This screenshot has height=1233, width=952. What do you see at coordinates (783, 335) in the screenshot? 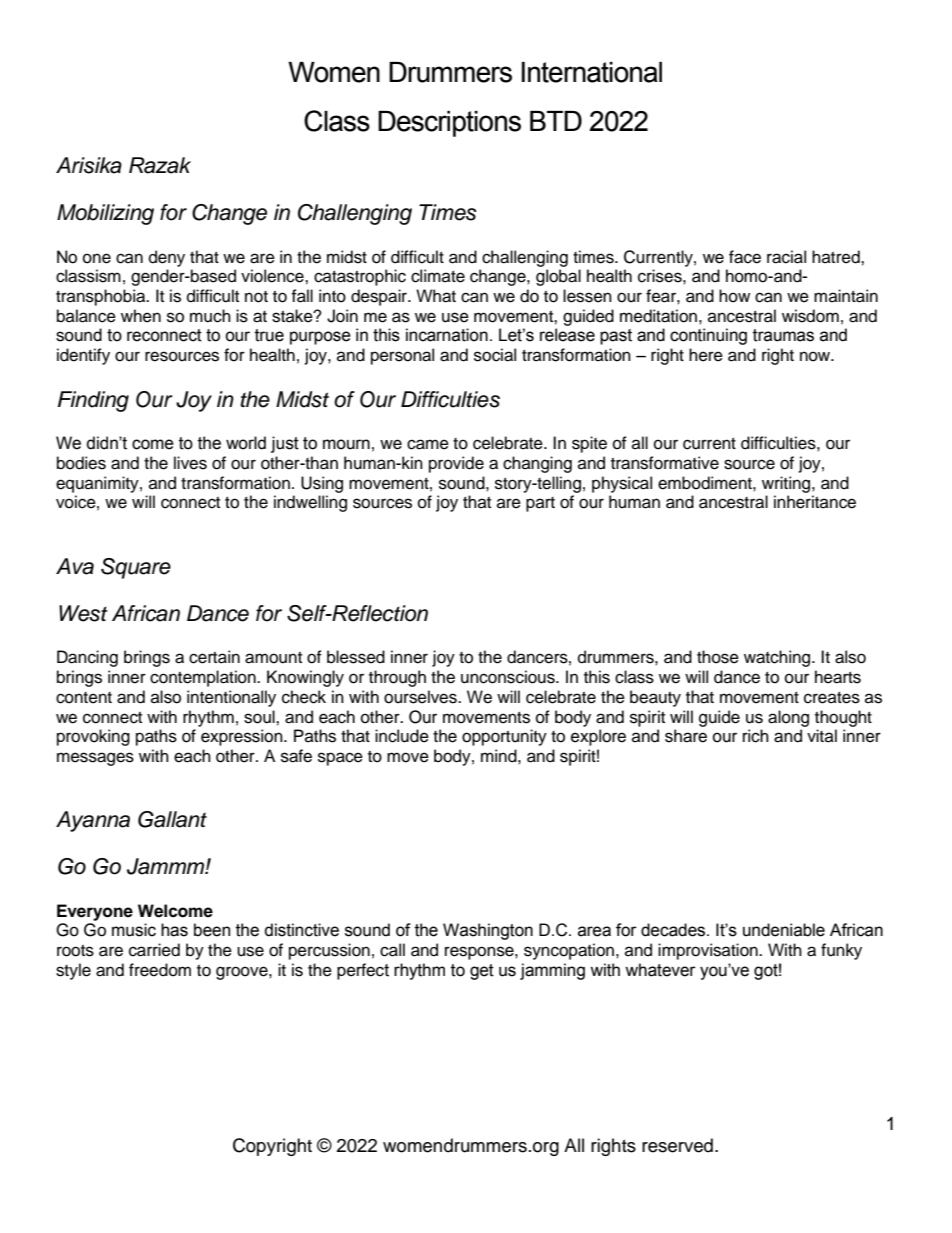
I see `traumas` at bounding box center [783, 335].
